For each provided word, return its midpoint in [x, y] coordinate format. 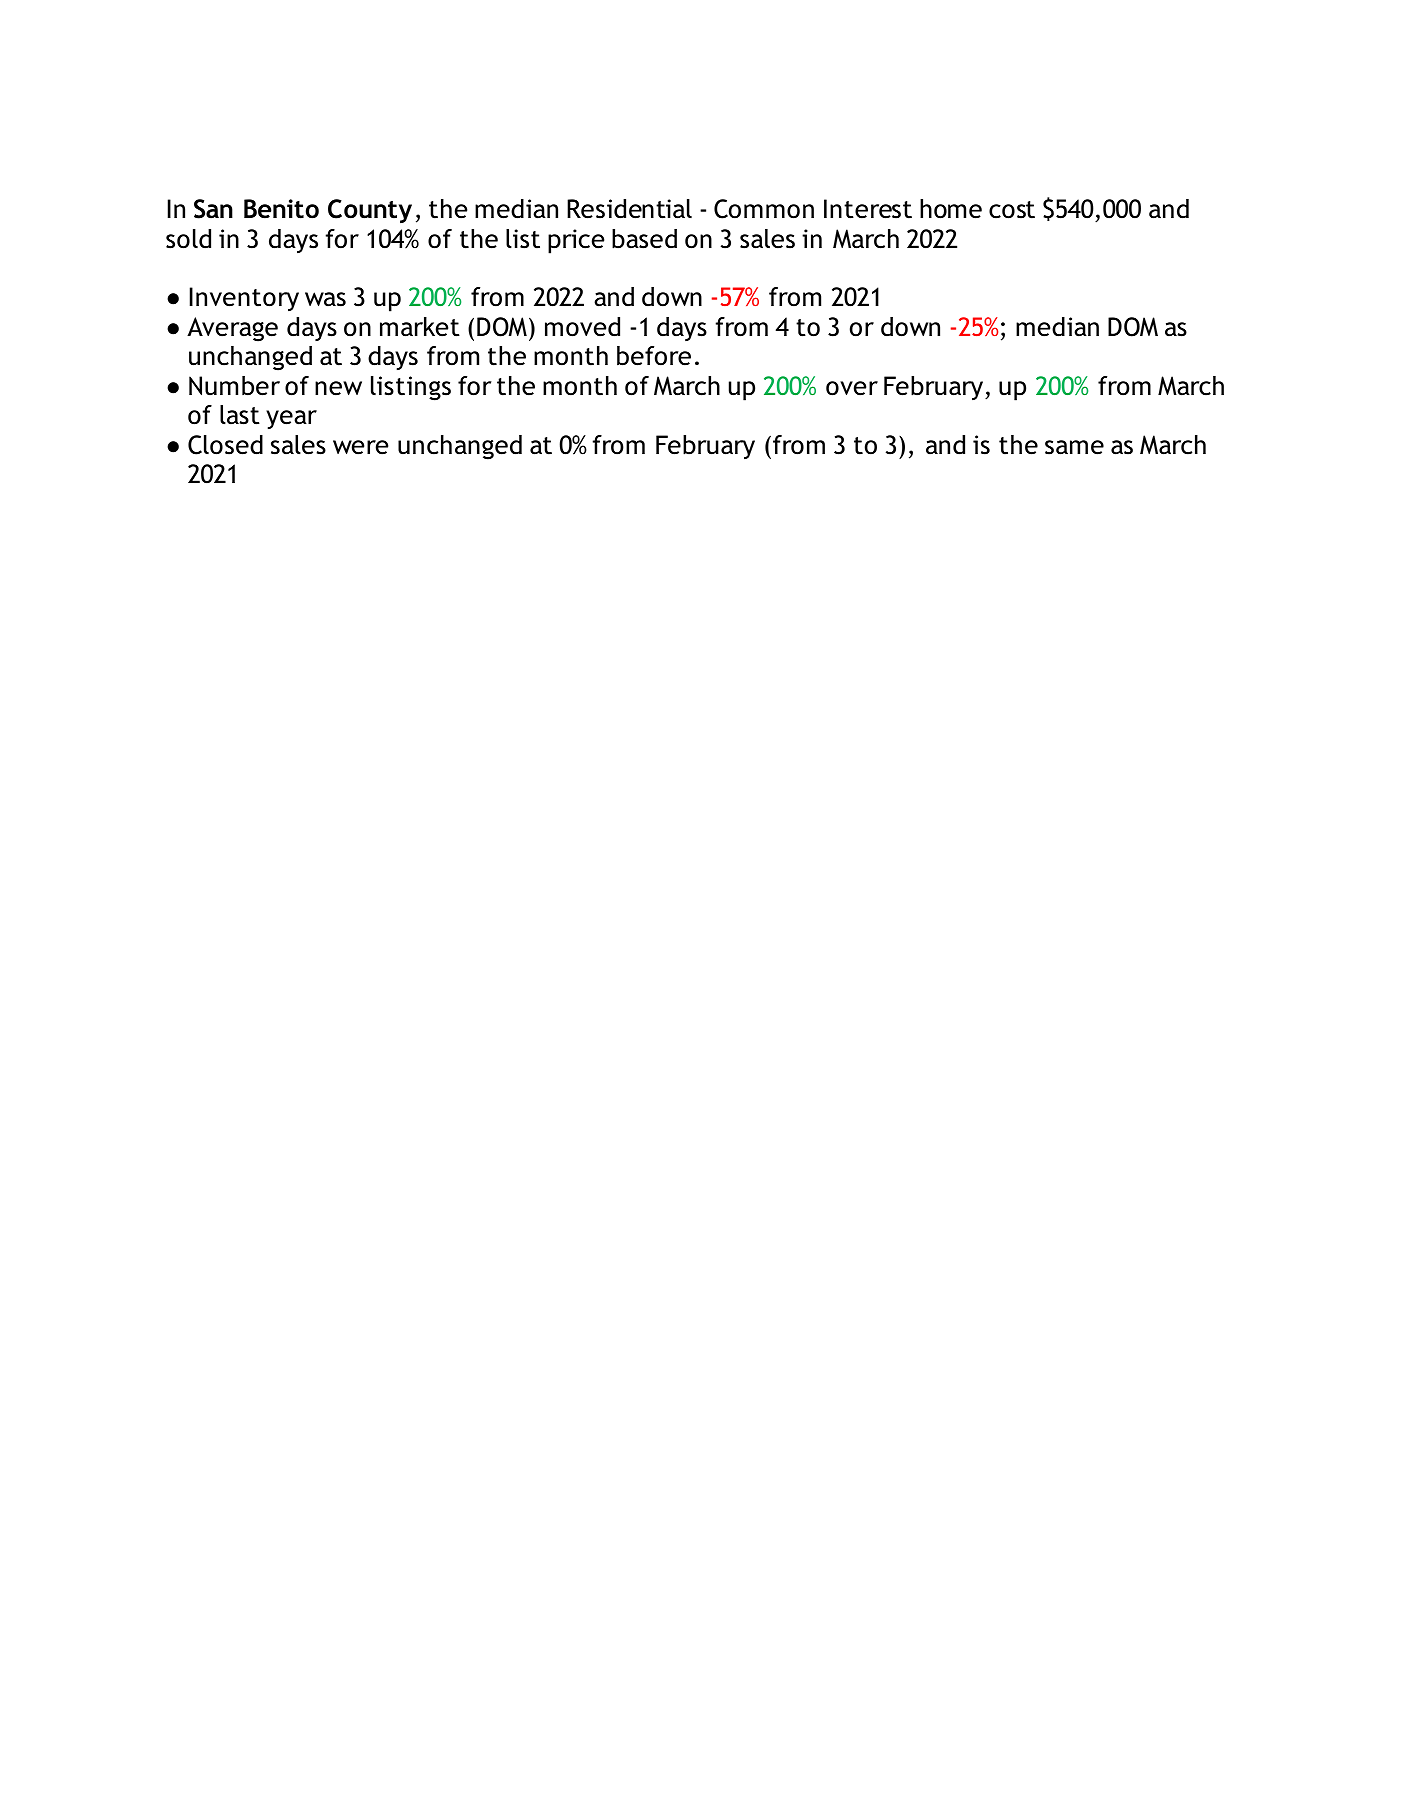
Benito [281, 209]
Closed [225, 445]
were [360, 447]
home [951, 209]
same [1074, 447]
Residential [629, 209]
